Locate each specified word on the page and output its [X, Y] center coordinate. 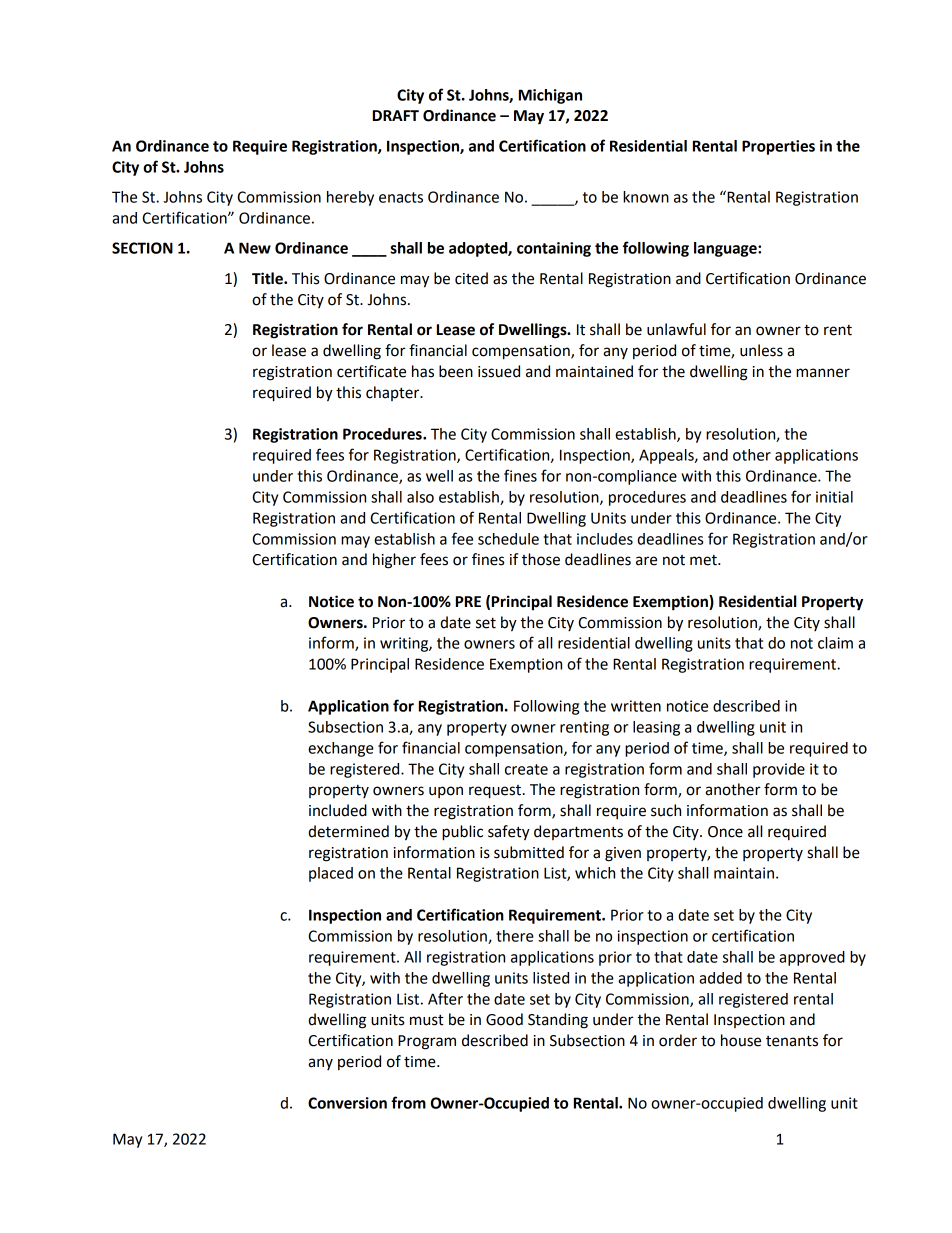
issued [499, 371]
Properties [778, 147]
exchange [341, 749]
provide [779, 770]
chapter [394, 393]
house [741, 1040]
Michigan [550, 96]
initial [834, 497]
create [526, 769]
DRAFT [396, 115]
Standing [558, 1021]
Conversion [347, 1103]
